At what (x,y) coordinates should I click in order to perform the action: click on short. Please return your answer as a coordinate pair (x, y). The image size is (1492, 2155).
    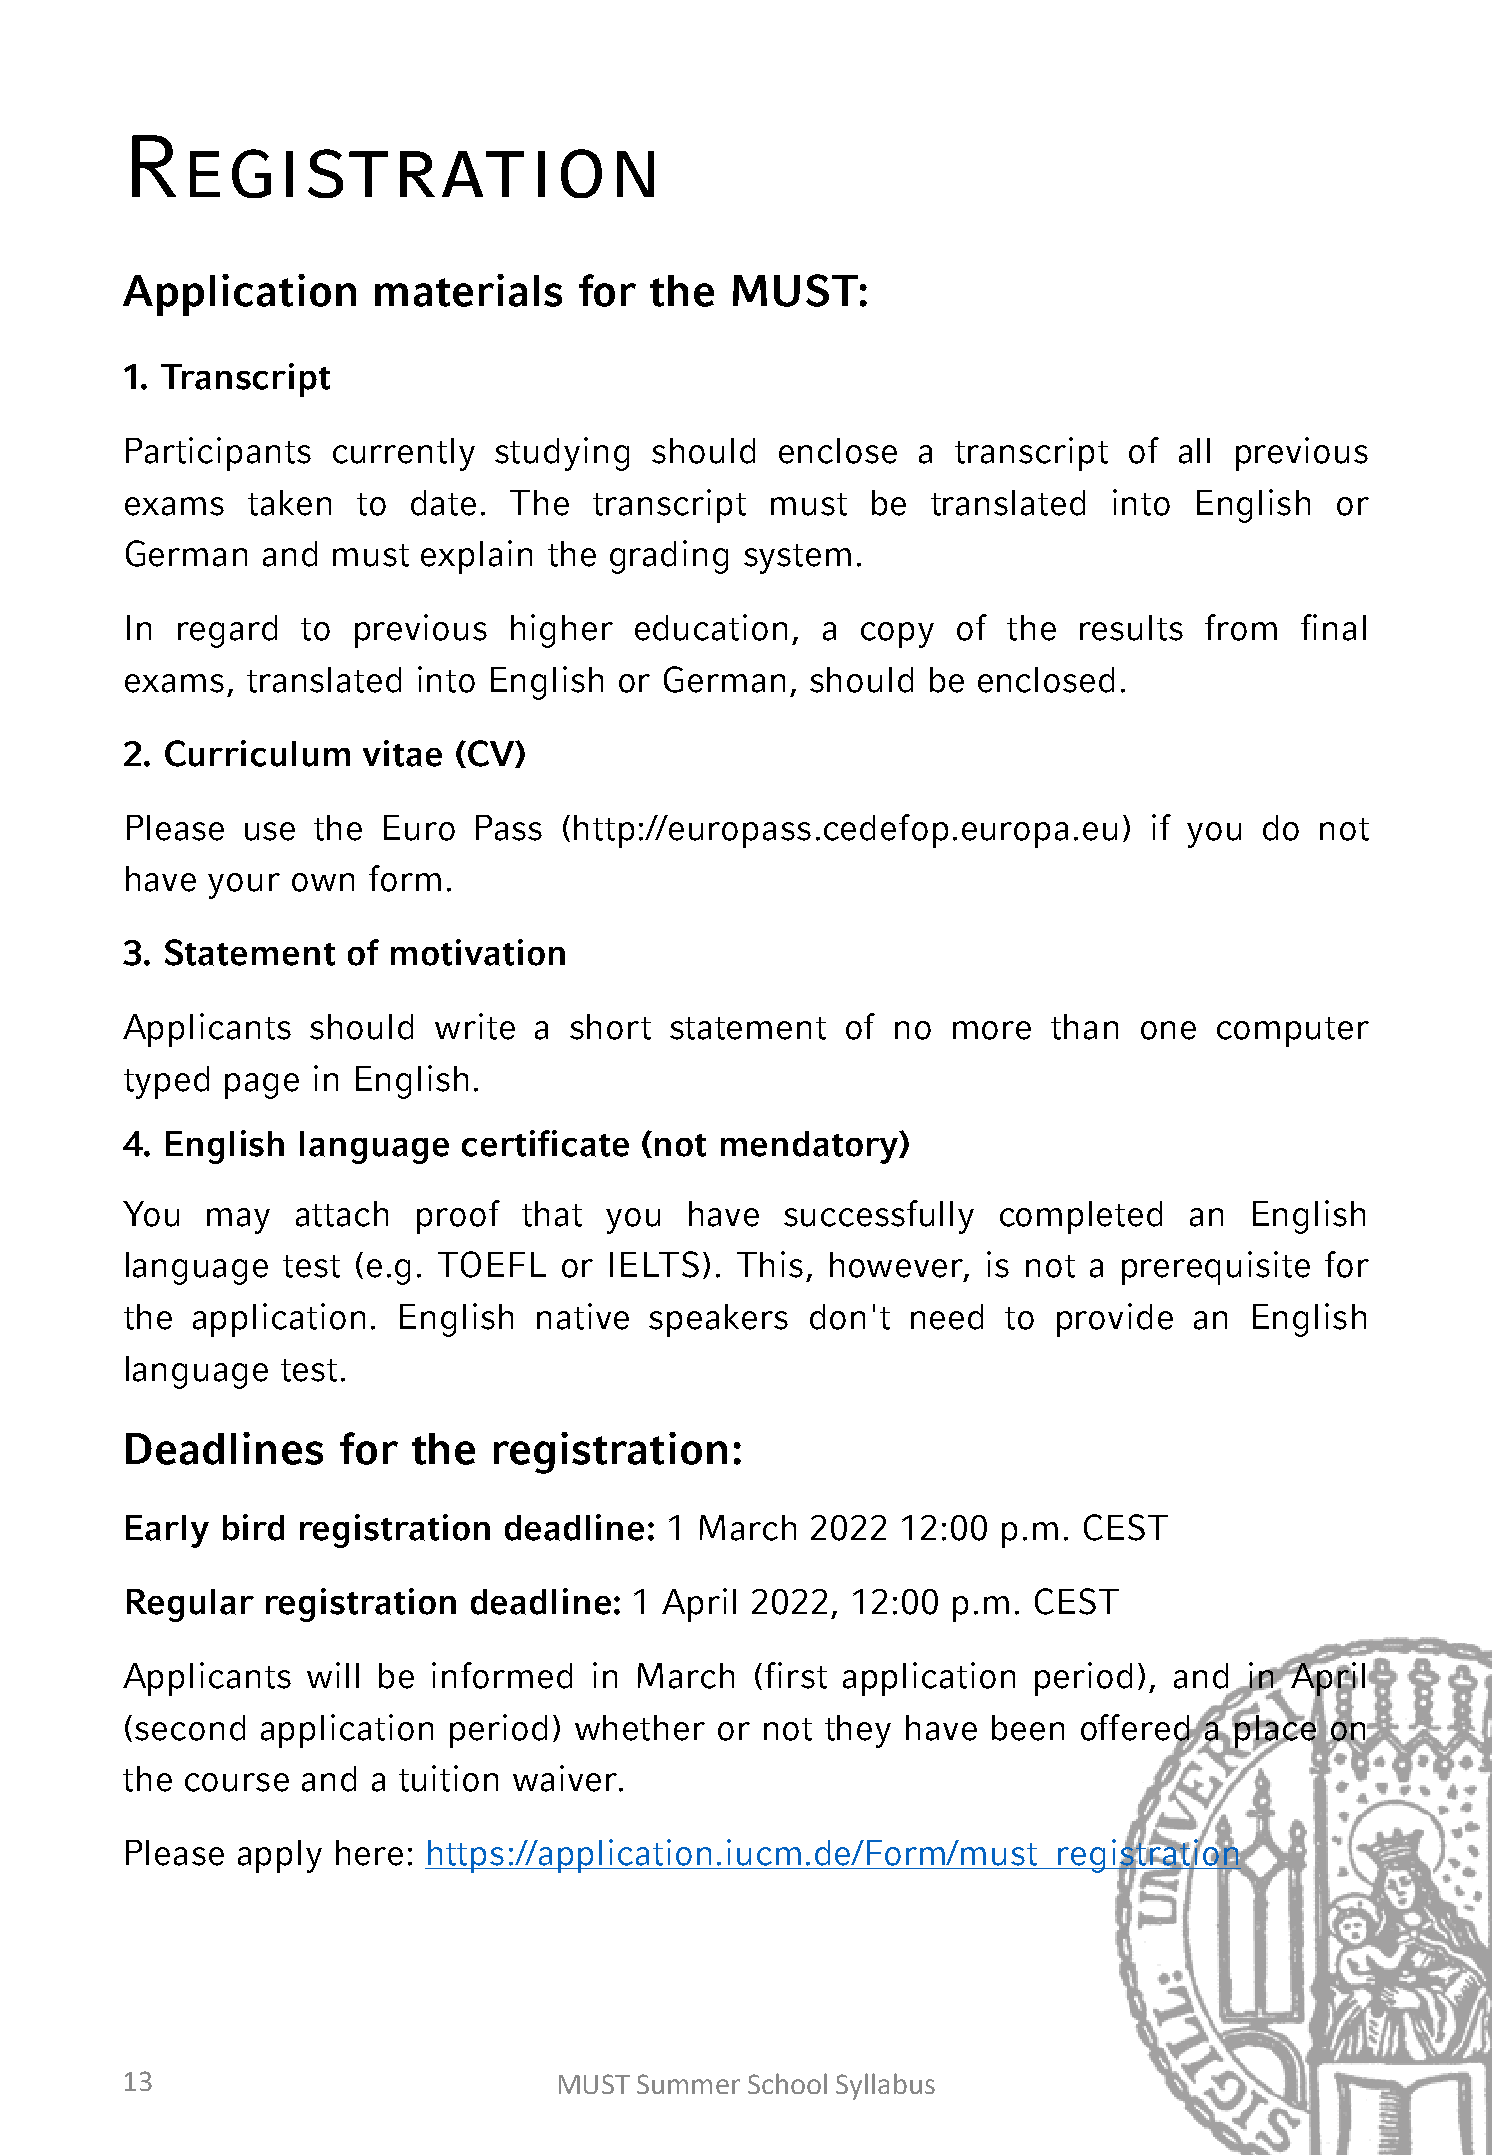
    Looking at the image, I should click on (610, 1027).
